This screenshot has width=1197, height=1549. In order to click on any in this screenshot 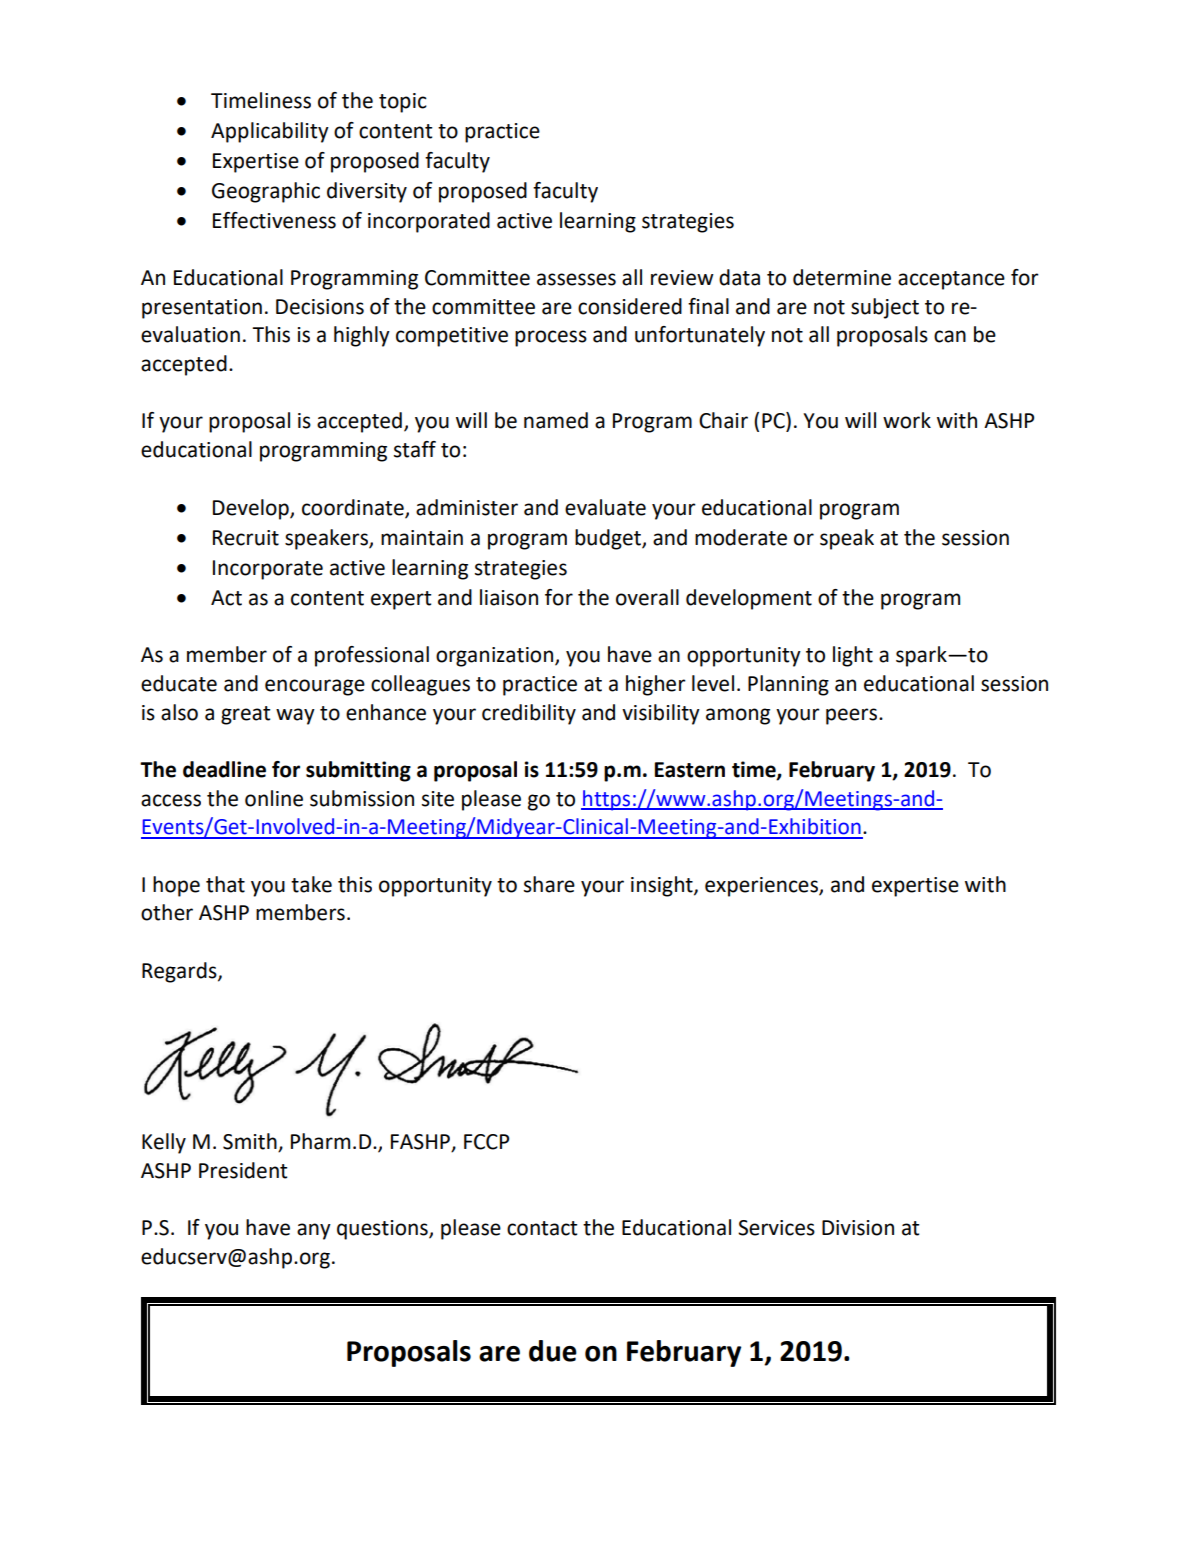, I will do `click(314, 1231)`.
